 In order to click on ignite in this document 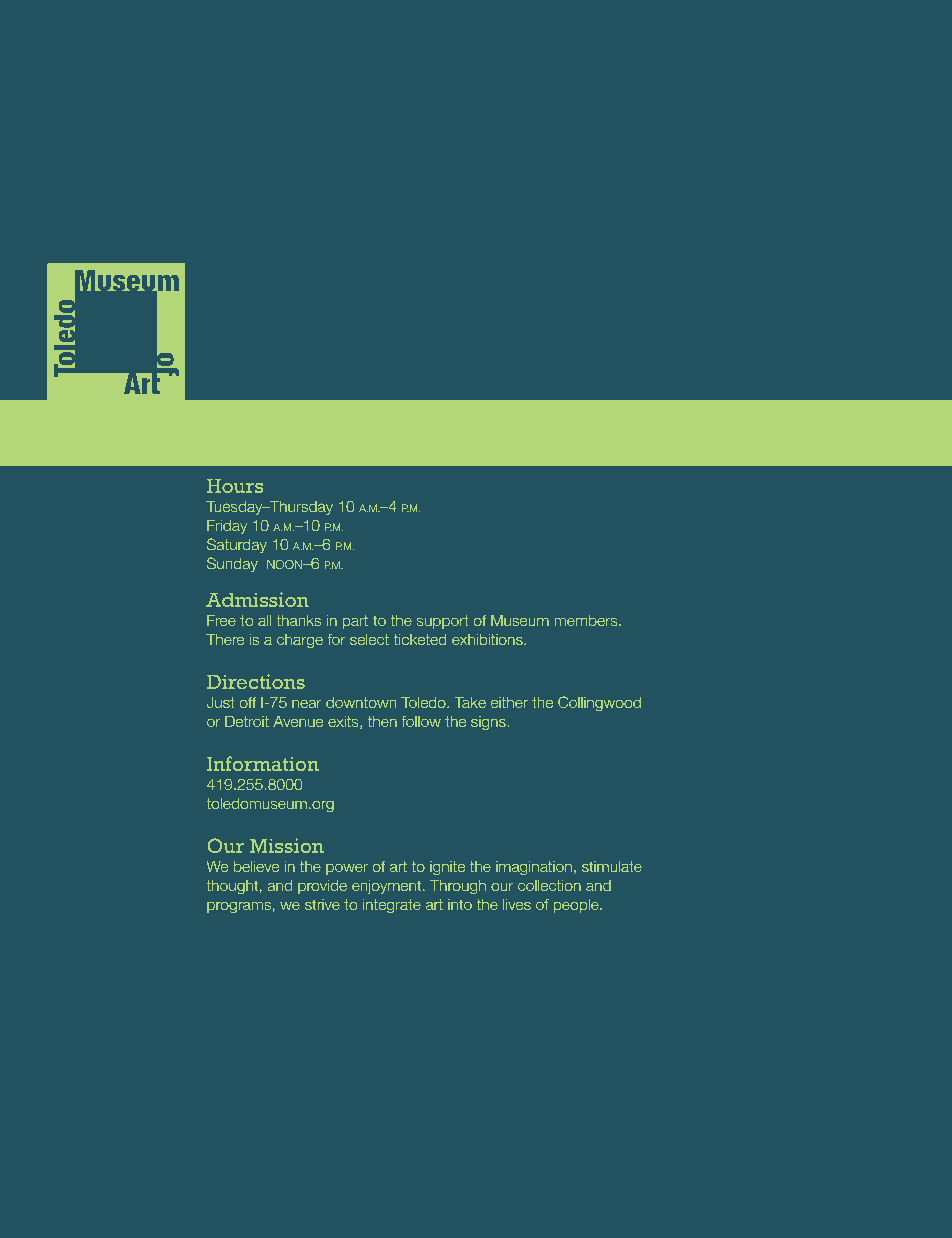, I will do `click(447, 868)`.
